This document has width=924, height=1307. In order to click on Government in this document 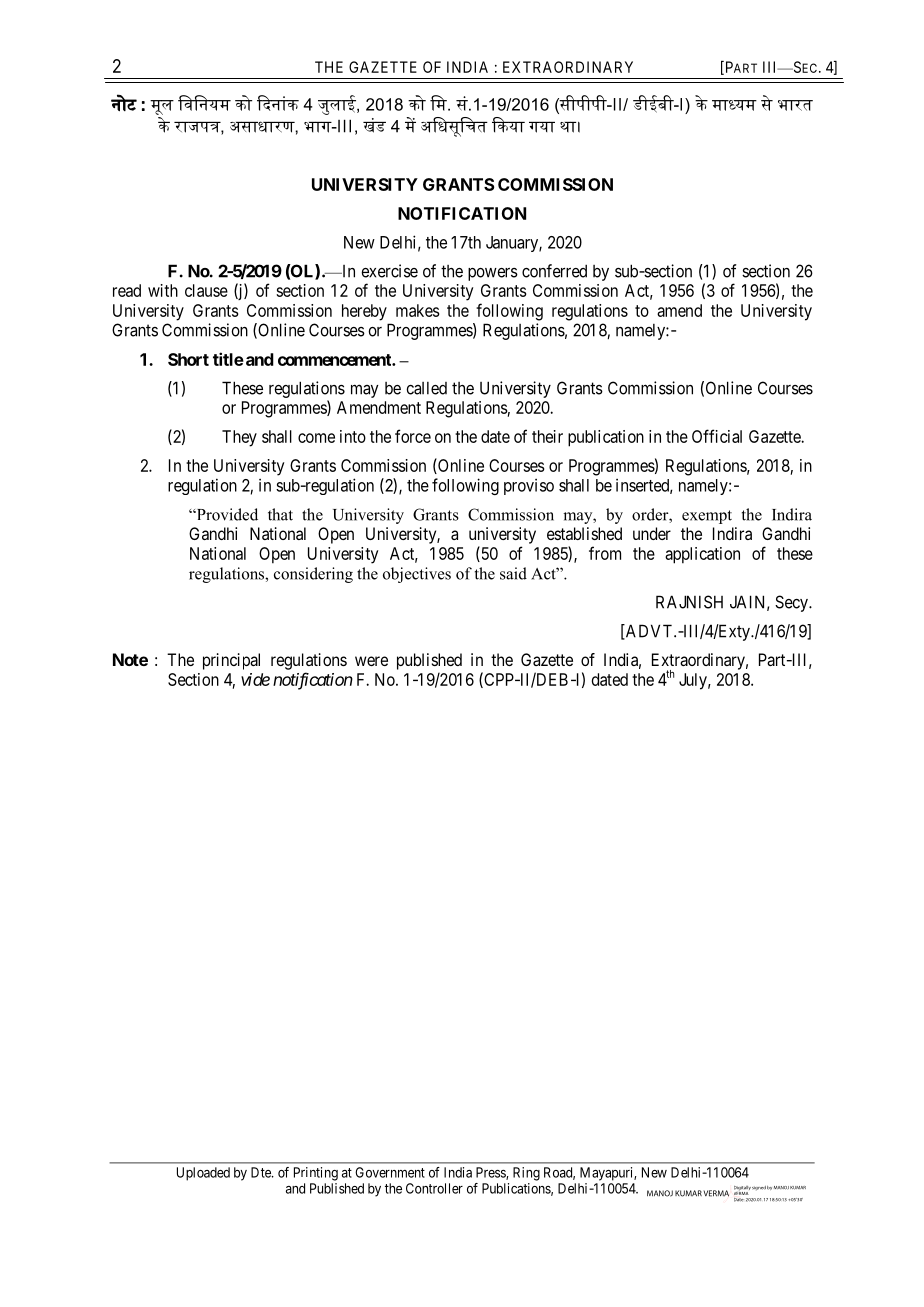, I will do `click(390, 1172)`.
